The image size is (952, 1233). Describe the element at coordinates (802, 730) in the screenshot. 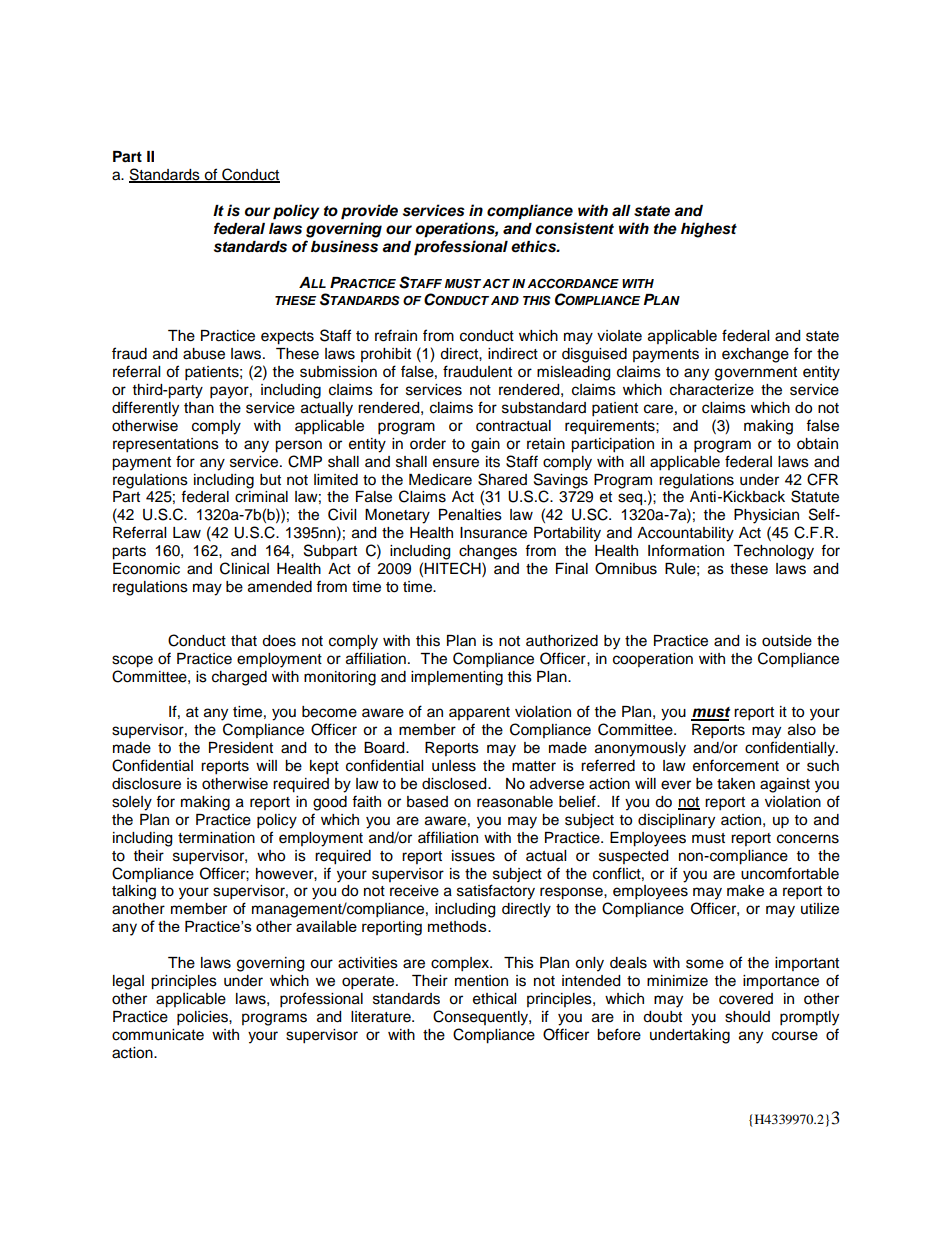

I see `also` at that location.
